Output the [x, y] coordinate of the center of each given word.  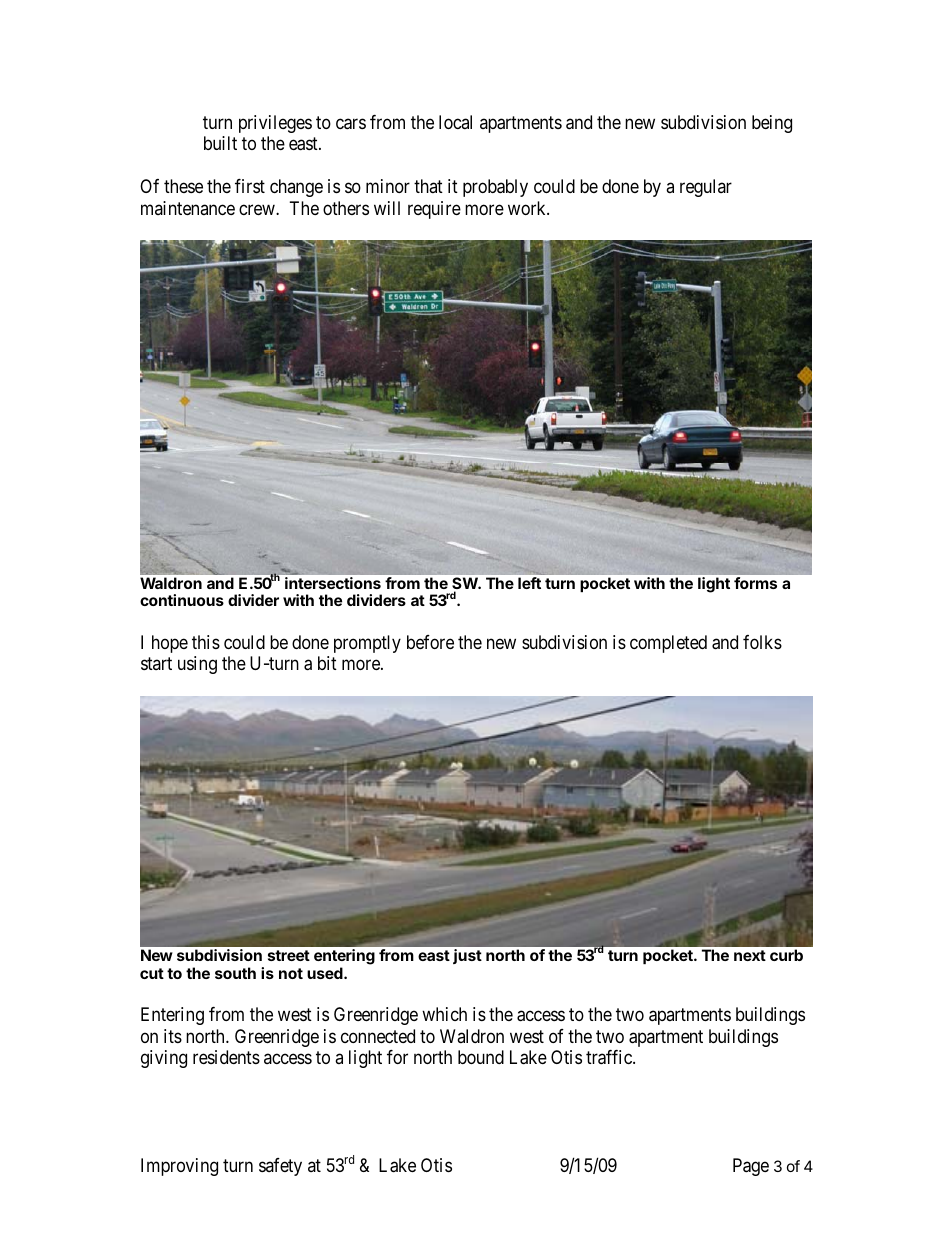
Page [751, 1167]
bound [481, 1057]
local [455, 122]
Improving [179, 1167]
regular [706, 188]
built [220, 143]
